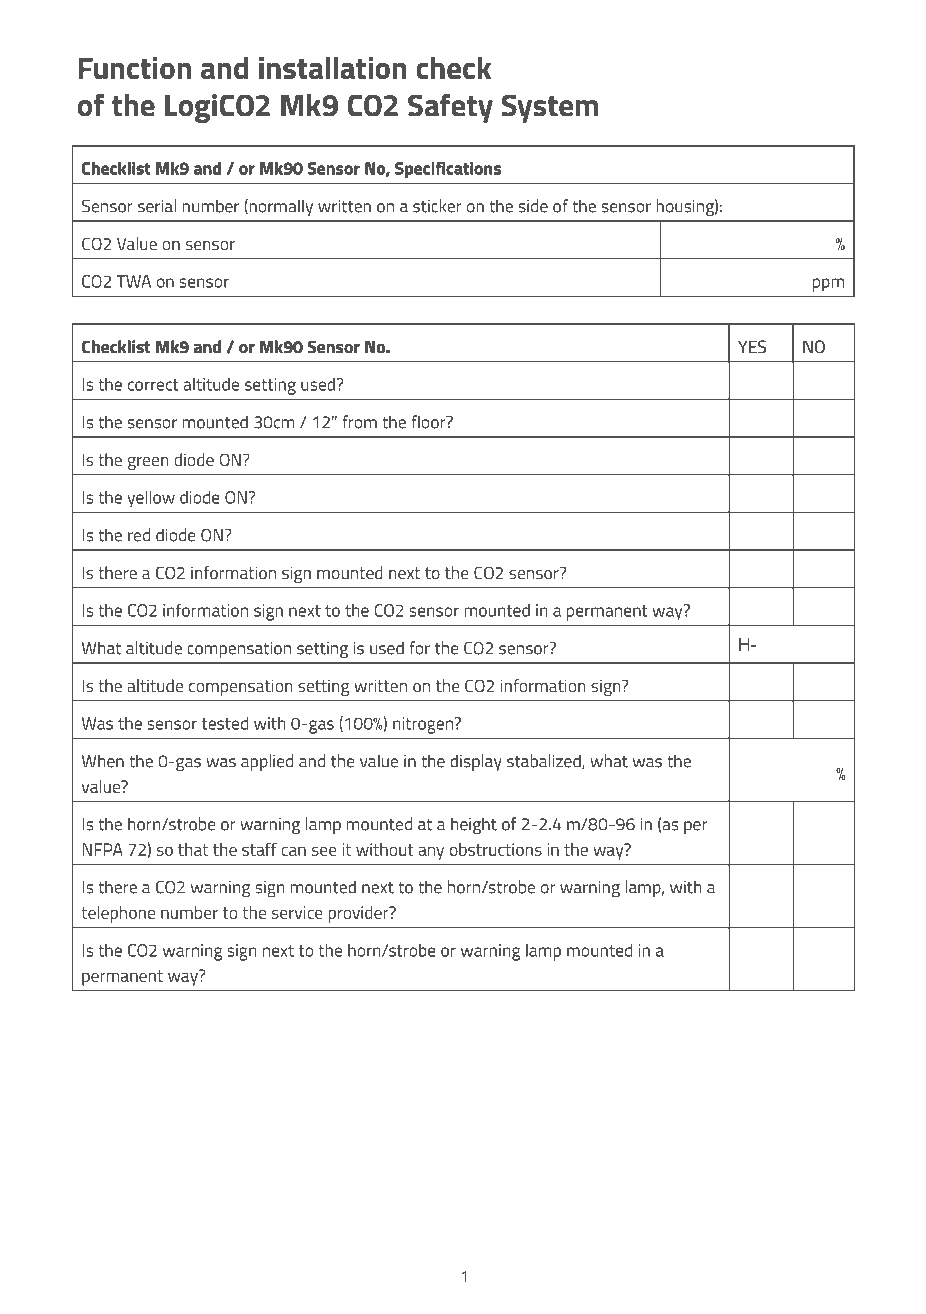 Image resolution: width=926 pixels, height=1314 pixels. What do you see at coordinates (752, 346) in the page?
I see `YES` at bounding box center [752, 346].
